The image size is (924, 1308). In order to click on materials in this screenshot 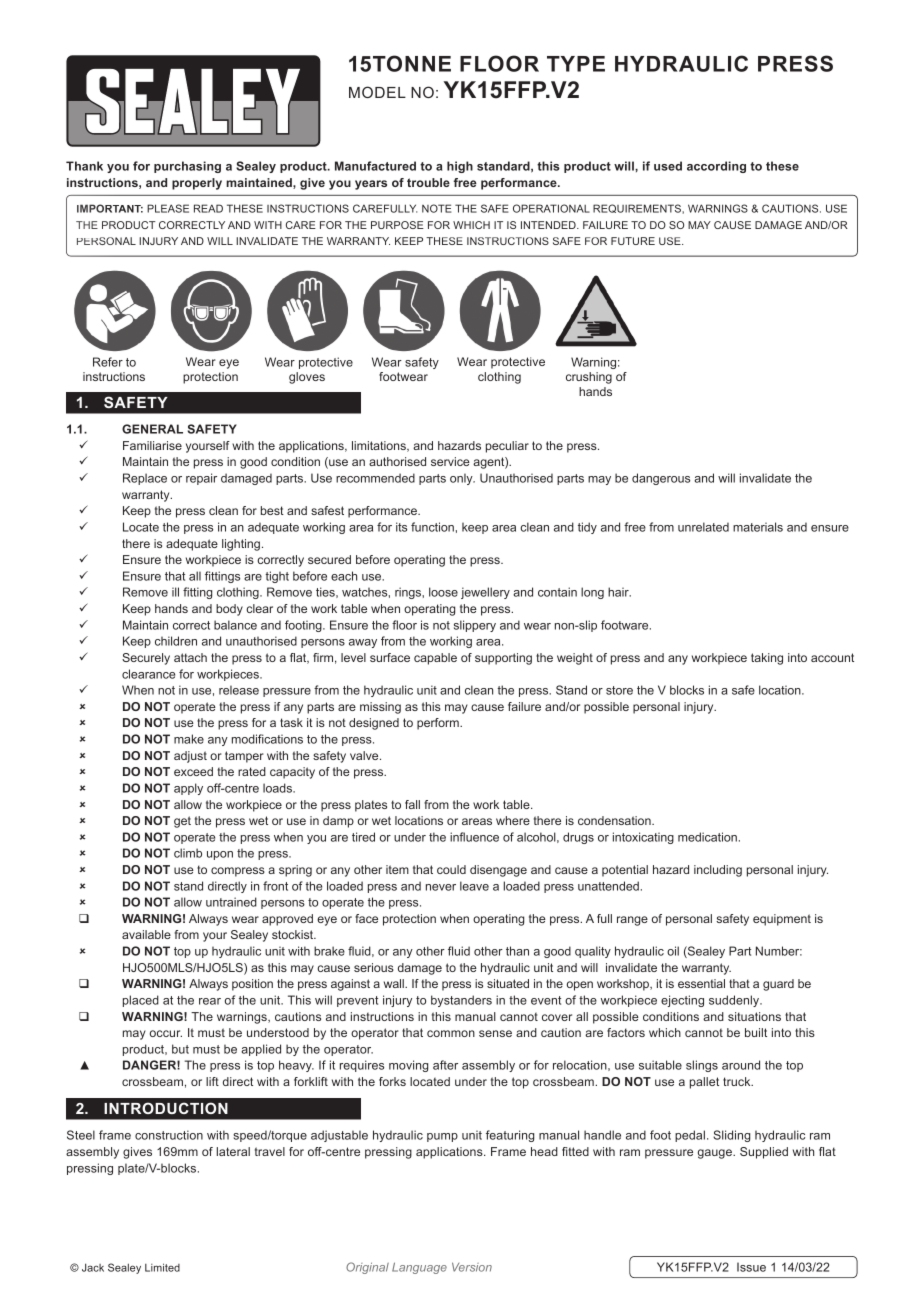, I will do `click(758, 527)`.
